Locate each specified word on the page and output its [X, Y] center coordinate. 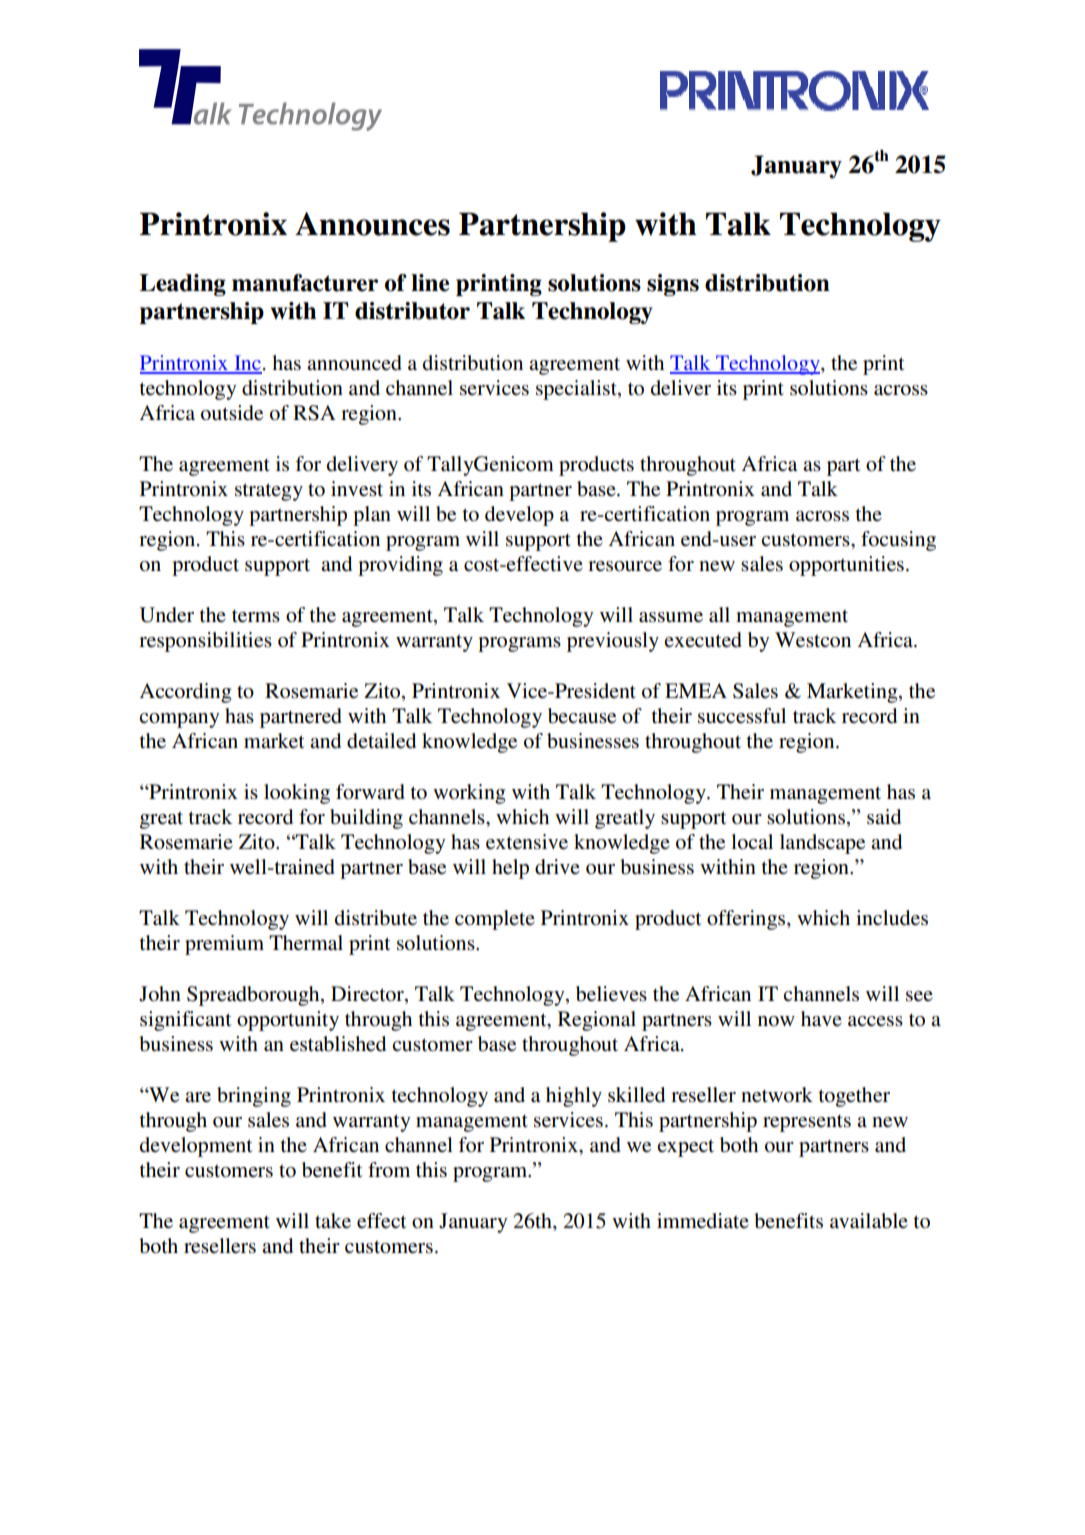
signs [673, 285]
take [333, 1221]
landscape [822, 844]
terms [256, 616]
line [430, 283]
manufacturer [305, 283]
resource [625, 566]
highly [574, 1097]
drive [557, 867]
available [869, 1221]
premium [224, 945]
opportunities [846, 566]
